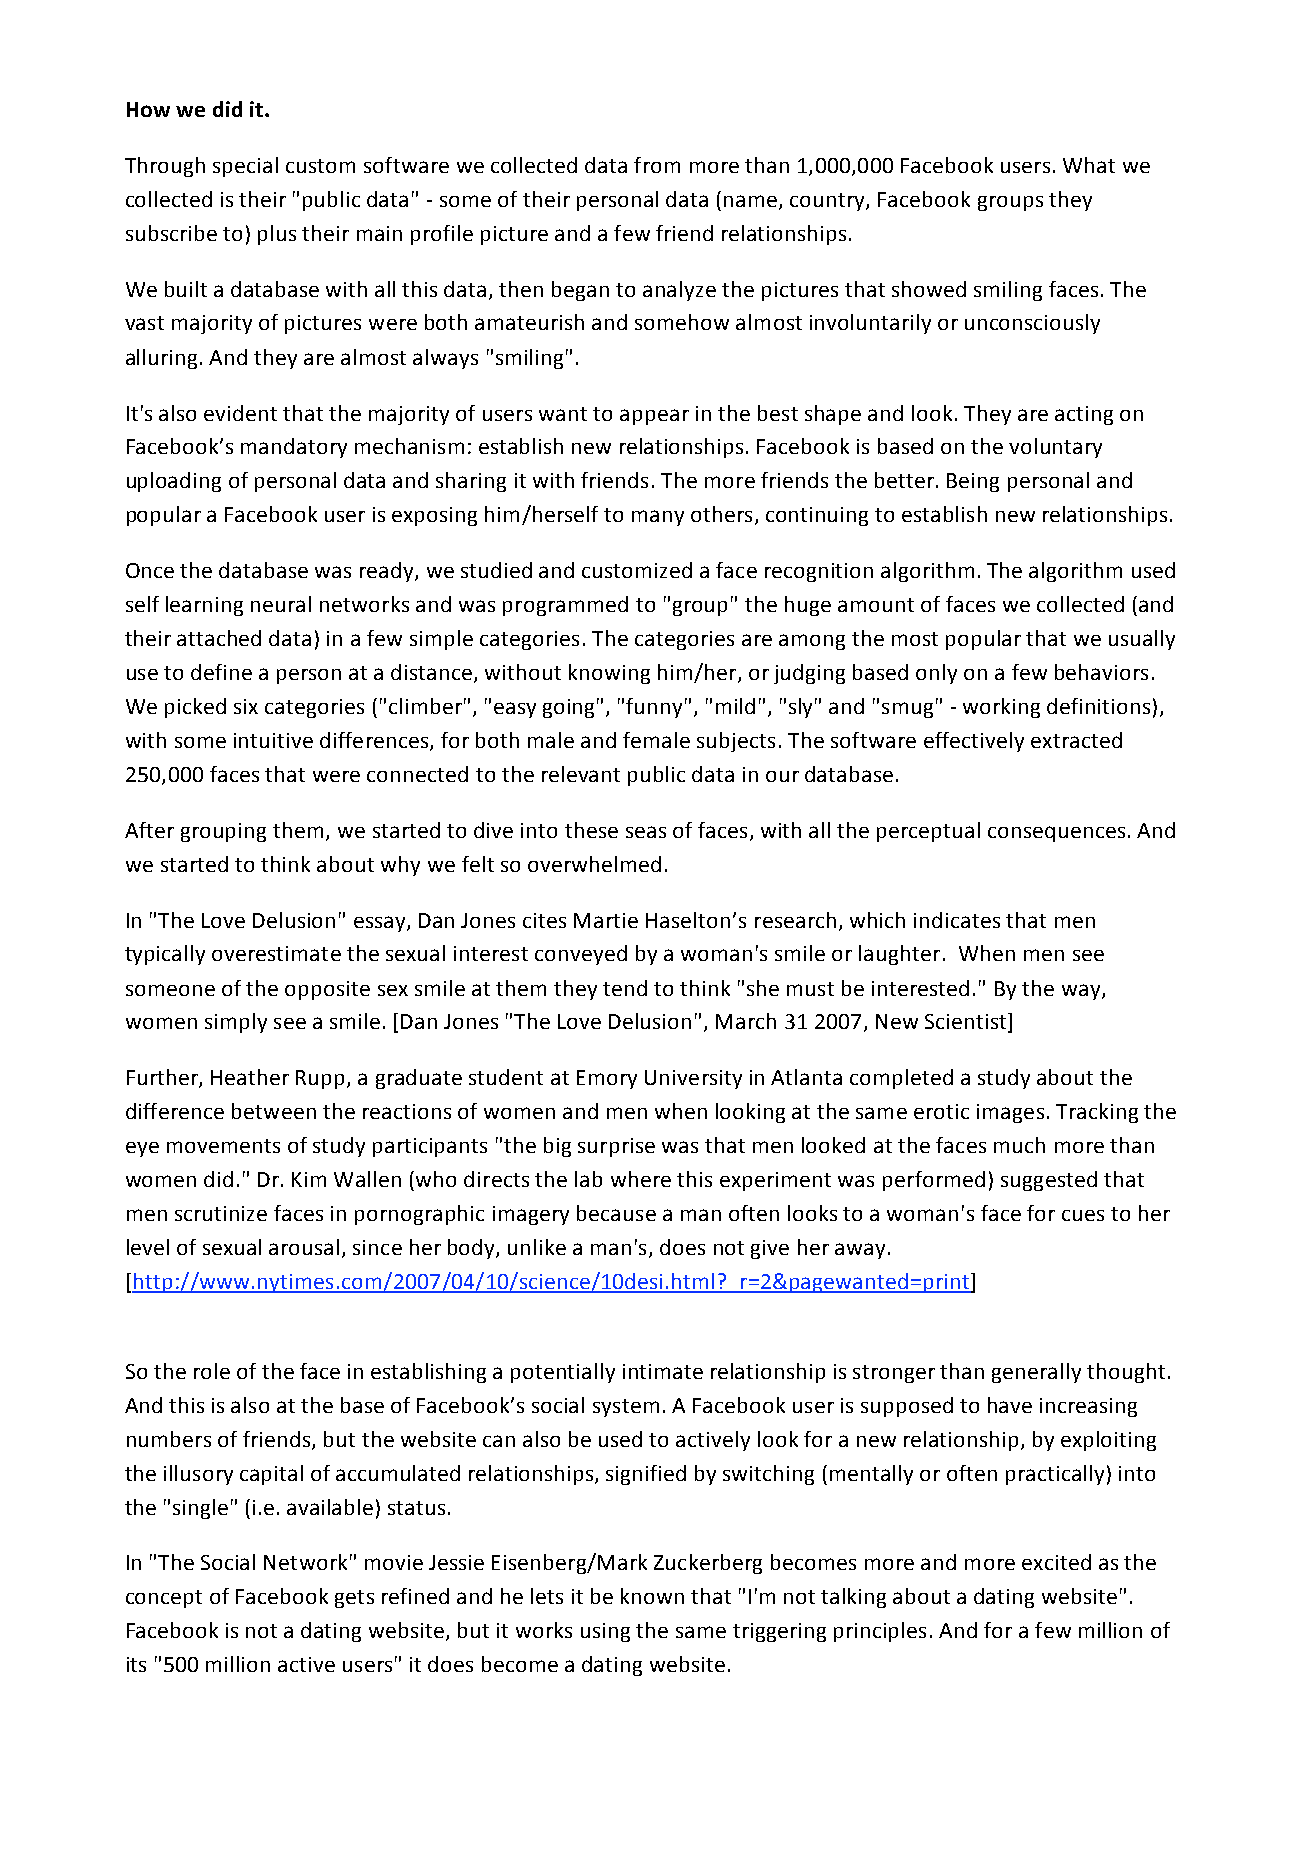 Image resolution: width=1308 pixels, height=1850 pixels. What do you see at coordinates (1089, 165) in the page?
I see `What` at bounding box center [1089, 165].
